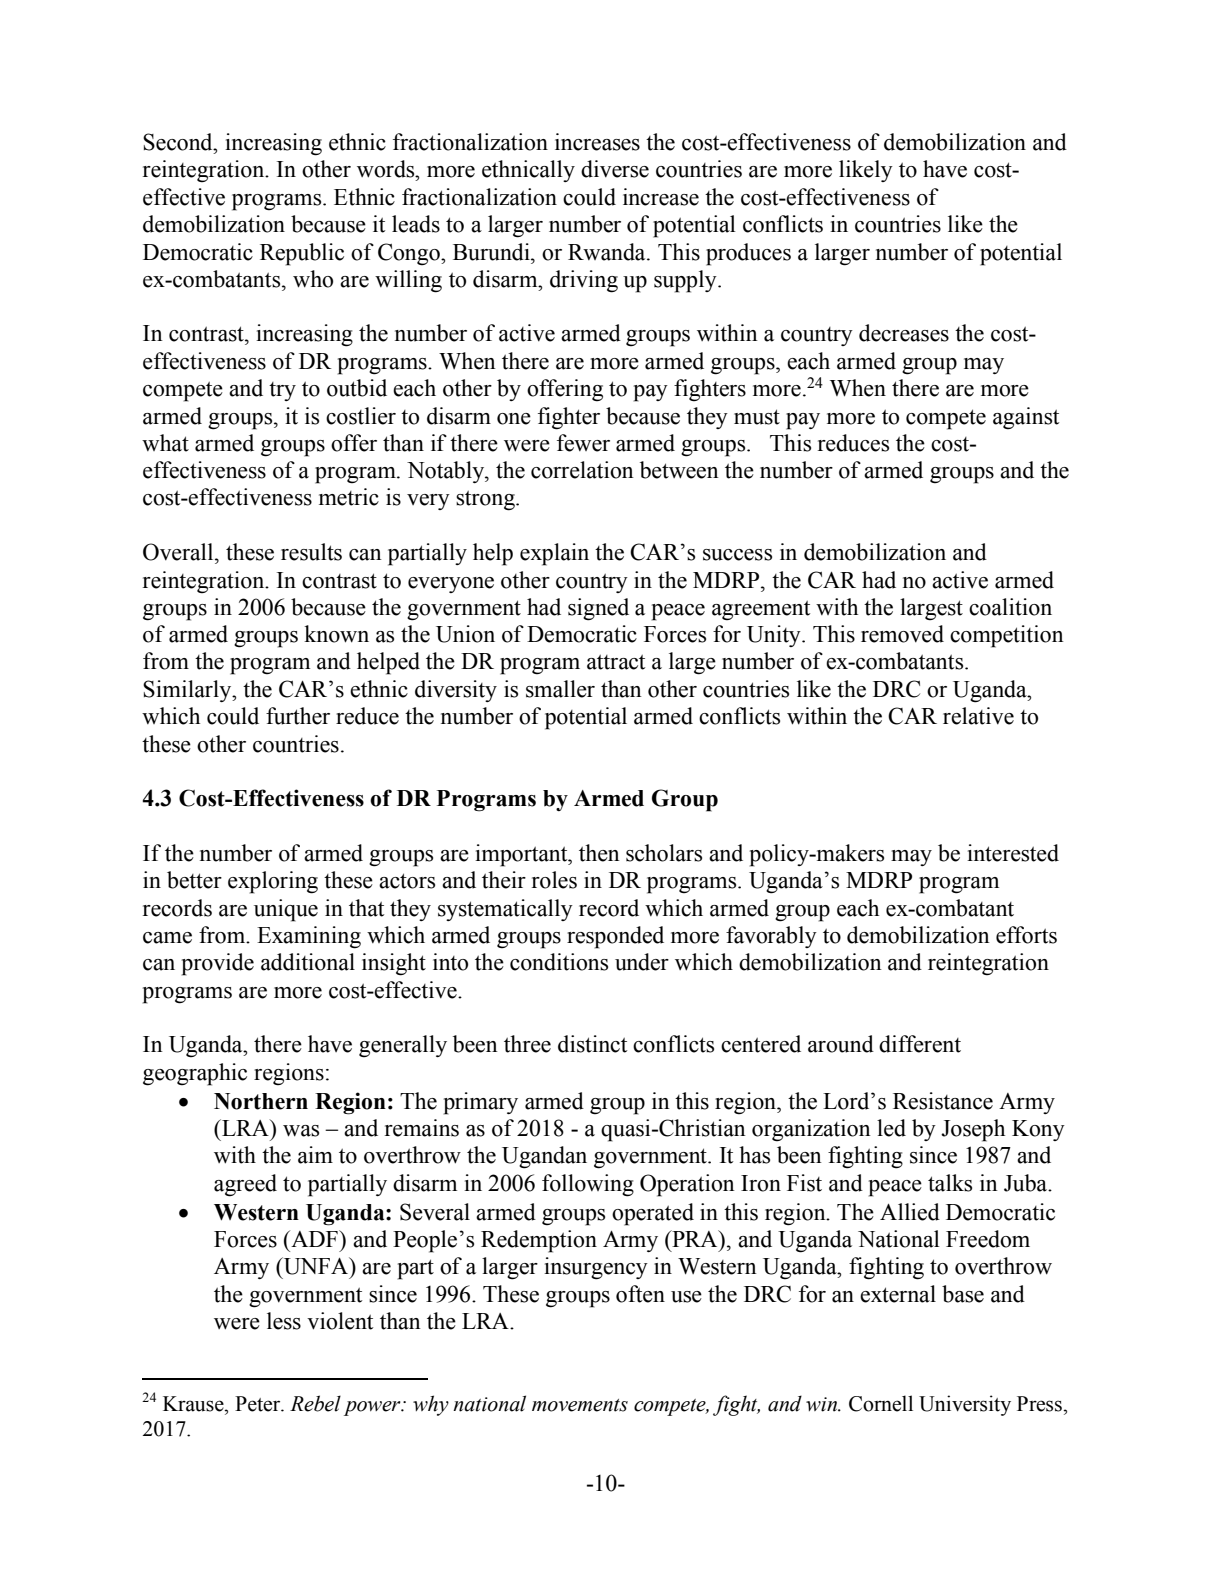 This screenshot has height=1569, width=1212. I want to click on University, so click(965, 1405).
